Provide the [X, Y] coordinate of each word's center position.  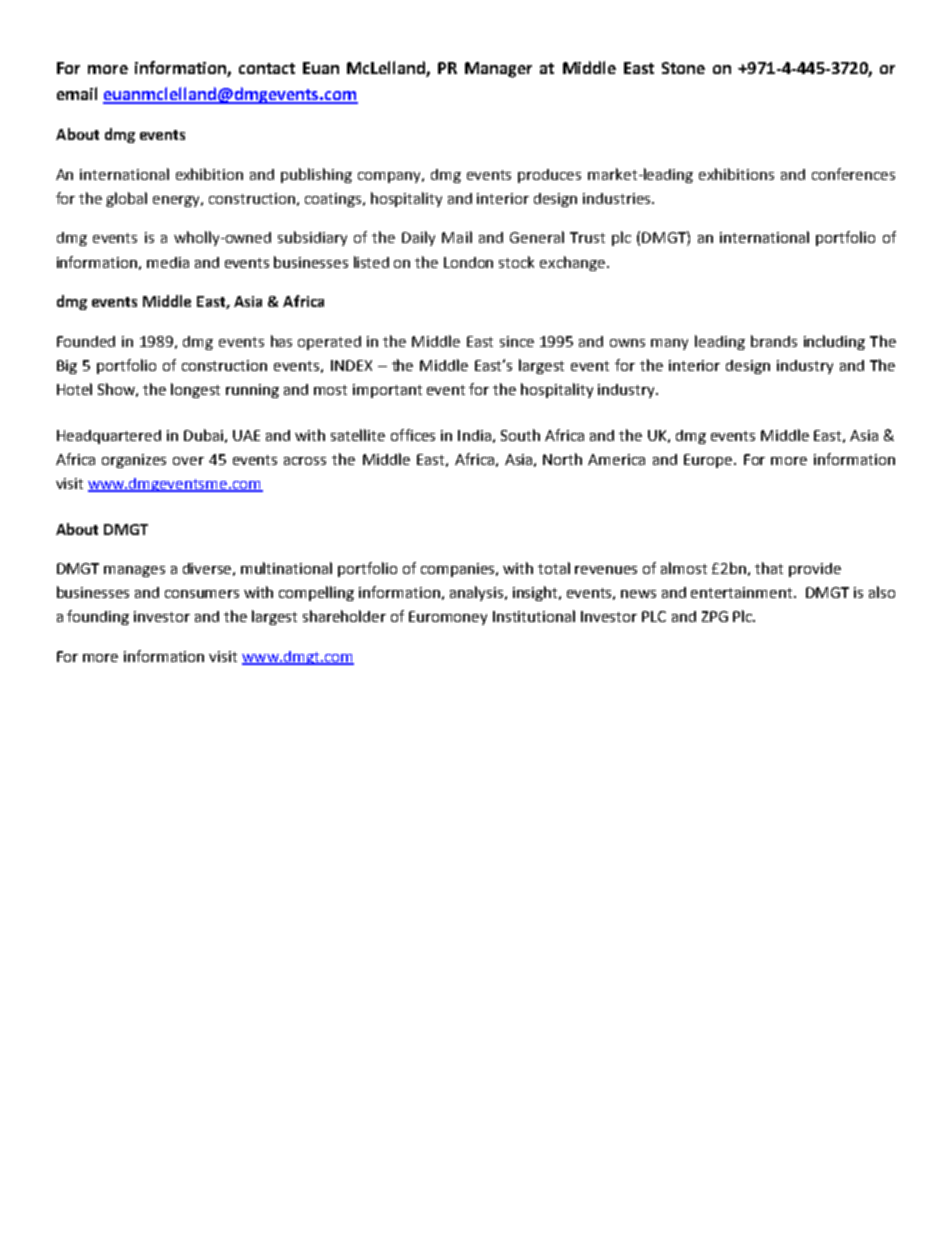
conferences [853, 174]
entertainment [743, 592]
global [126, 199]
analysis [478, 593]
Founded [86, 341]
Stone [683, 68]
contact [267, 68]
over [188, 461]
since [517, 341]
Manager [498, 70]
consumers [202, 594]
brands [774, 341]
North [562, 459]
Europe [708, 461]
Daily [418, 238]
